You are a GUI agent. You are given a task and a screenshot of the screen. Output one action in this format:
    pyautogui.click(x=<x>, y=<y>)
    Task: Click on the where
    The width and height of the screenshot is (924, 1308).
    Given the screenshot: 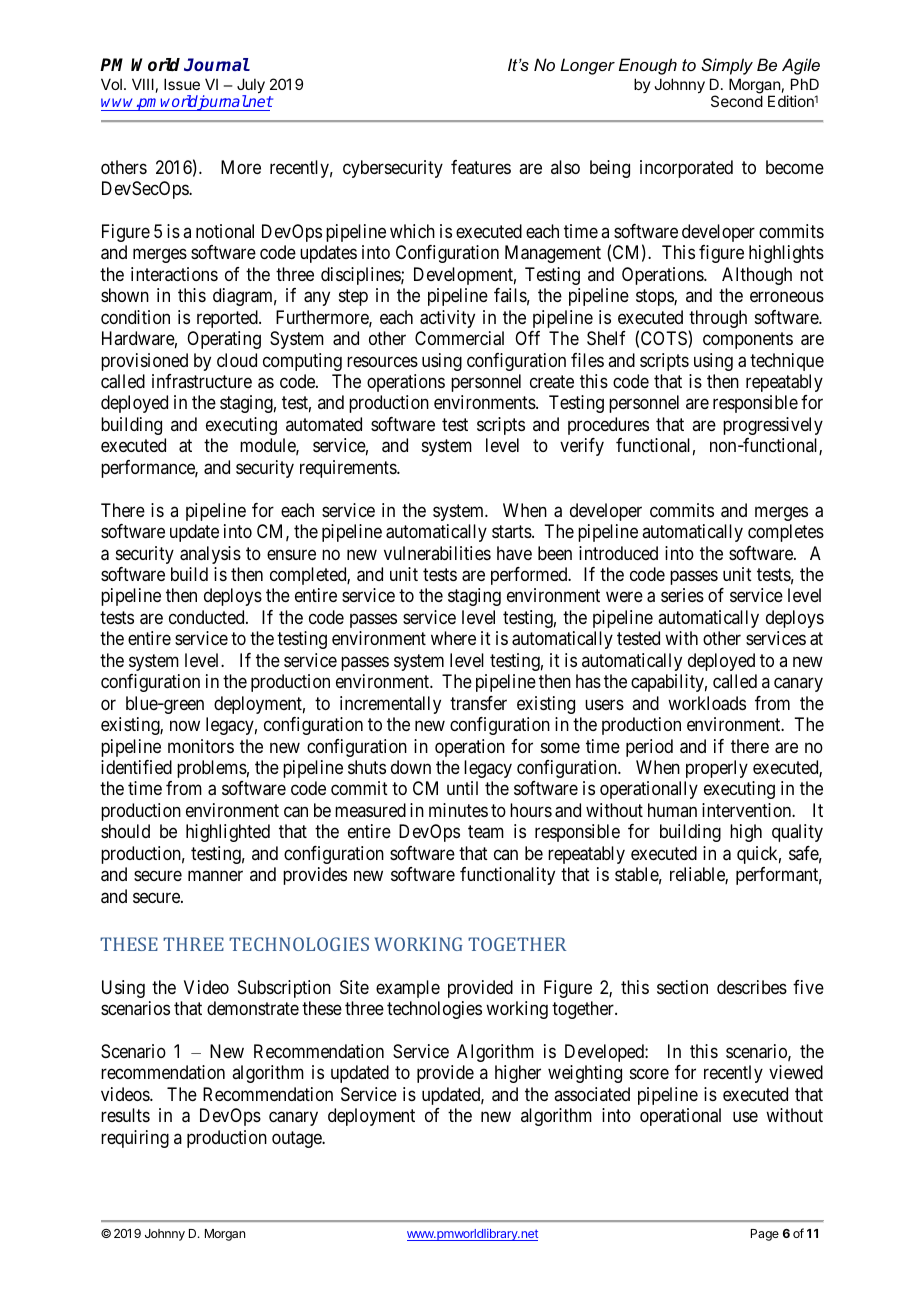 What is the action you would take?
    pyautogui.click(x=453, y=638)
